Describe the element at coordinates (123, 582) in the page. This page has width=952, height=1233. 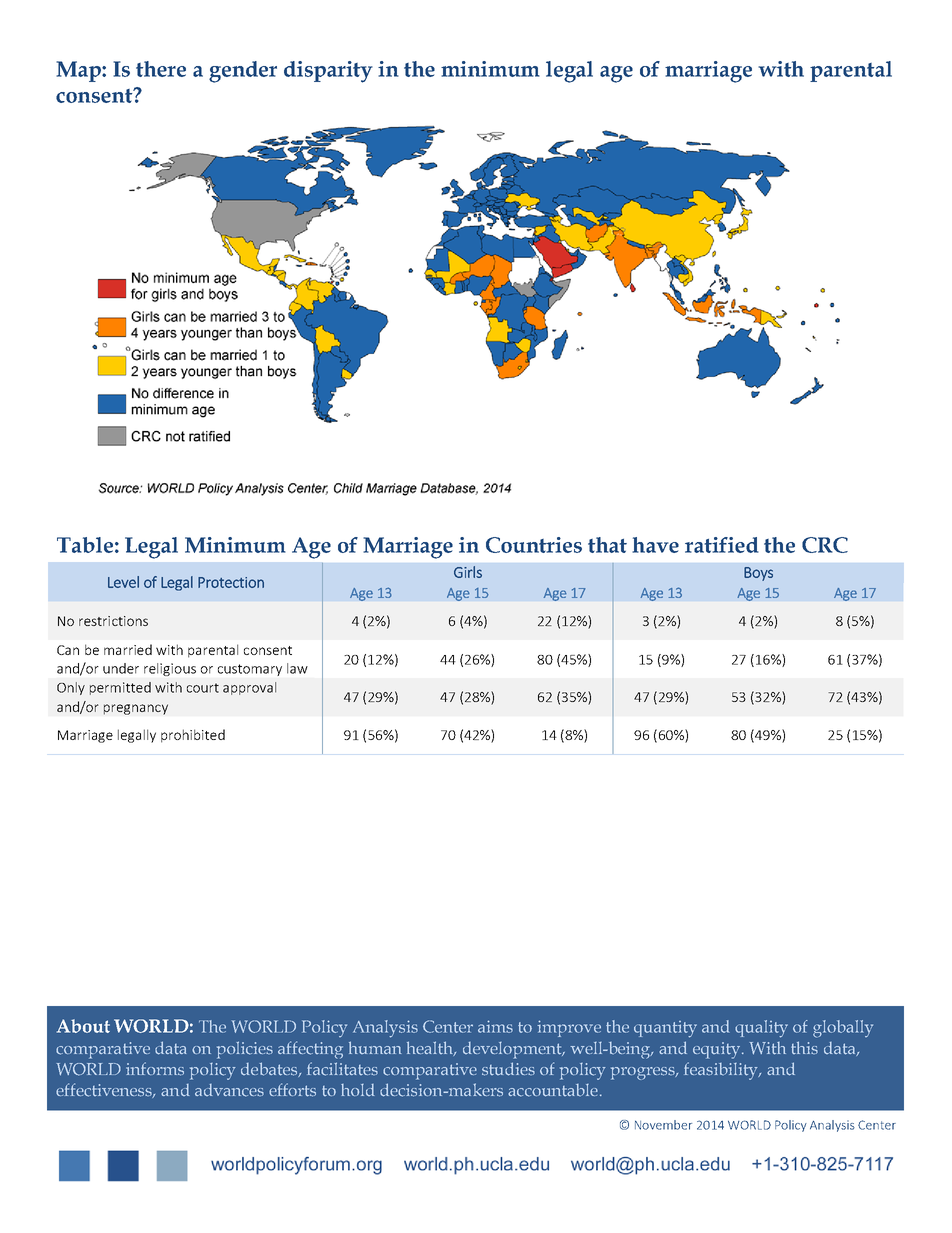
I see `Level` at that location.
